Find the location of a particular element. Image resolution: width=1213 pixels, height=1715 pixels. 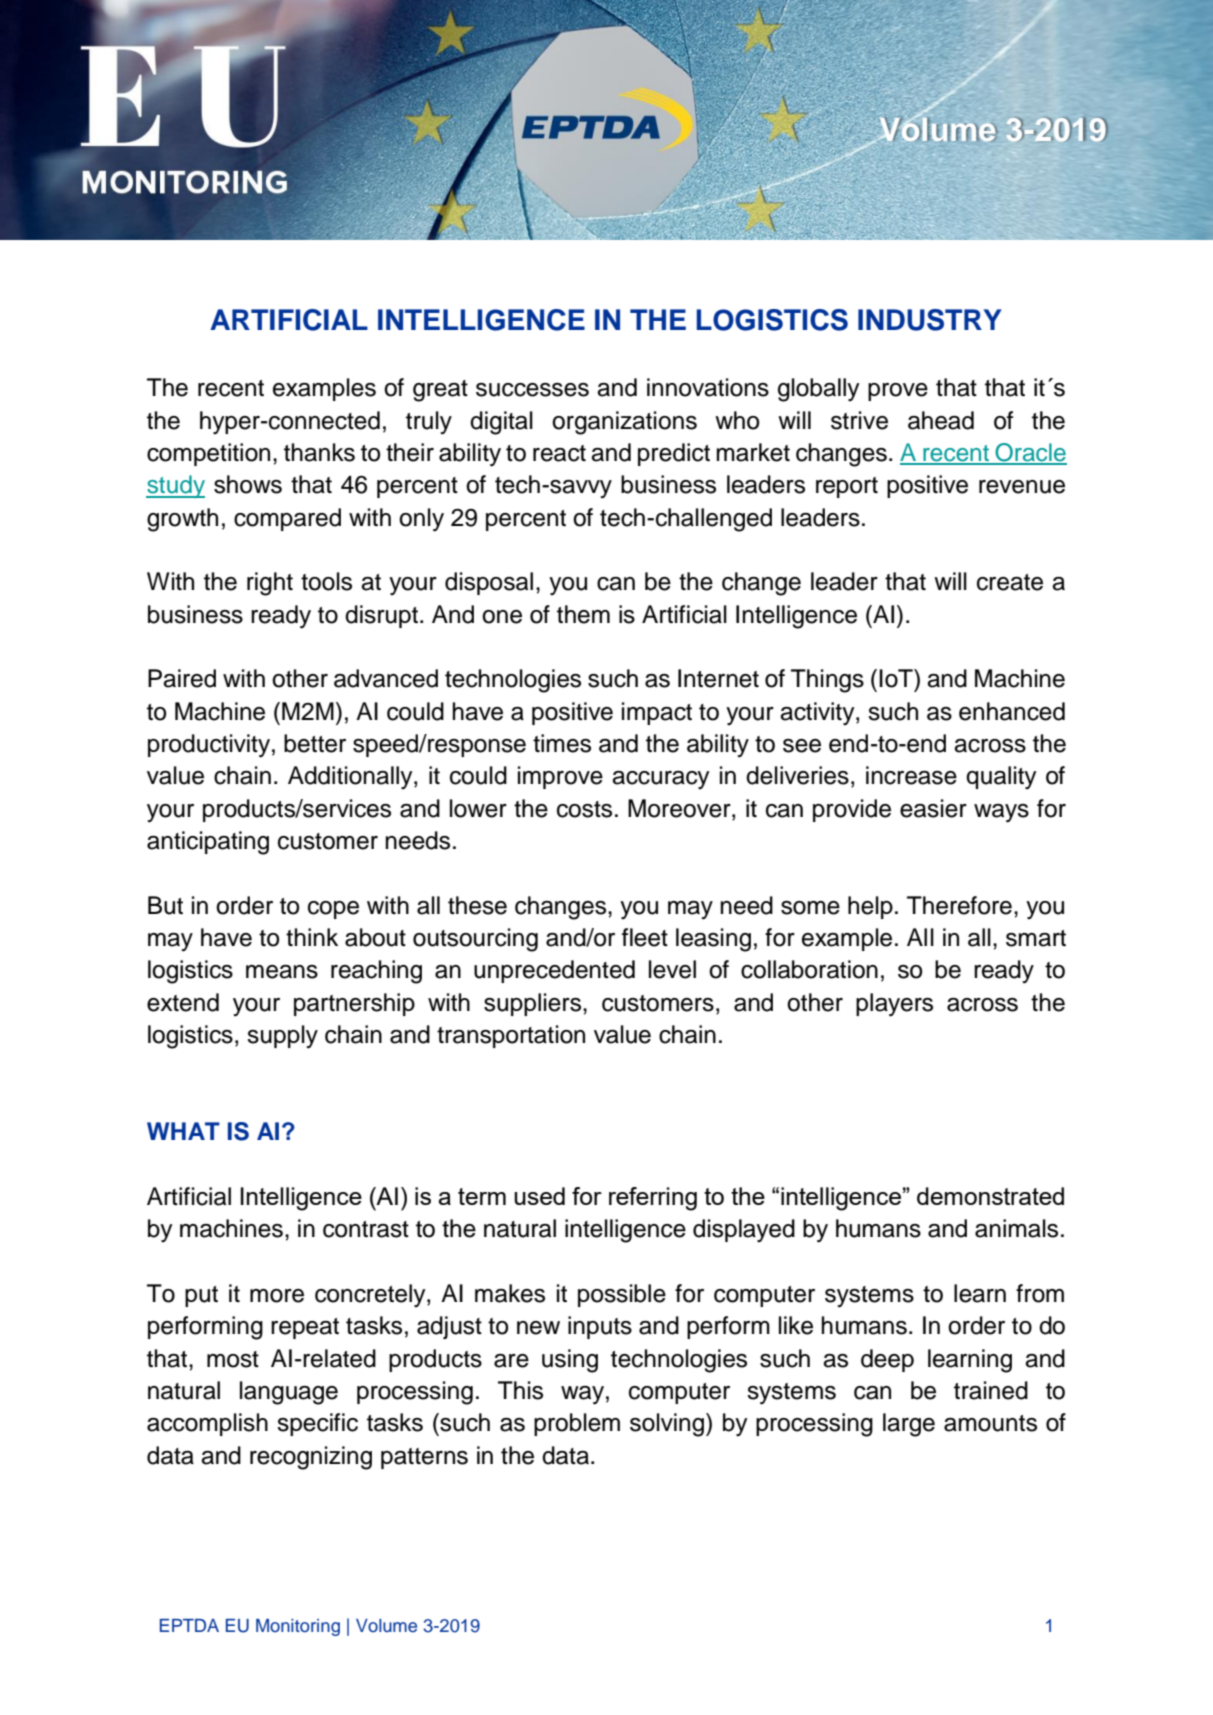

transportation is located at coordinates (511, 1036).
